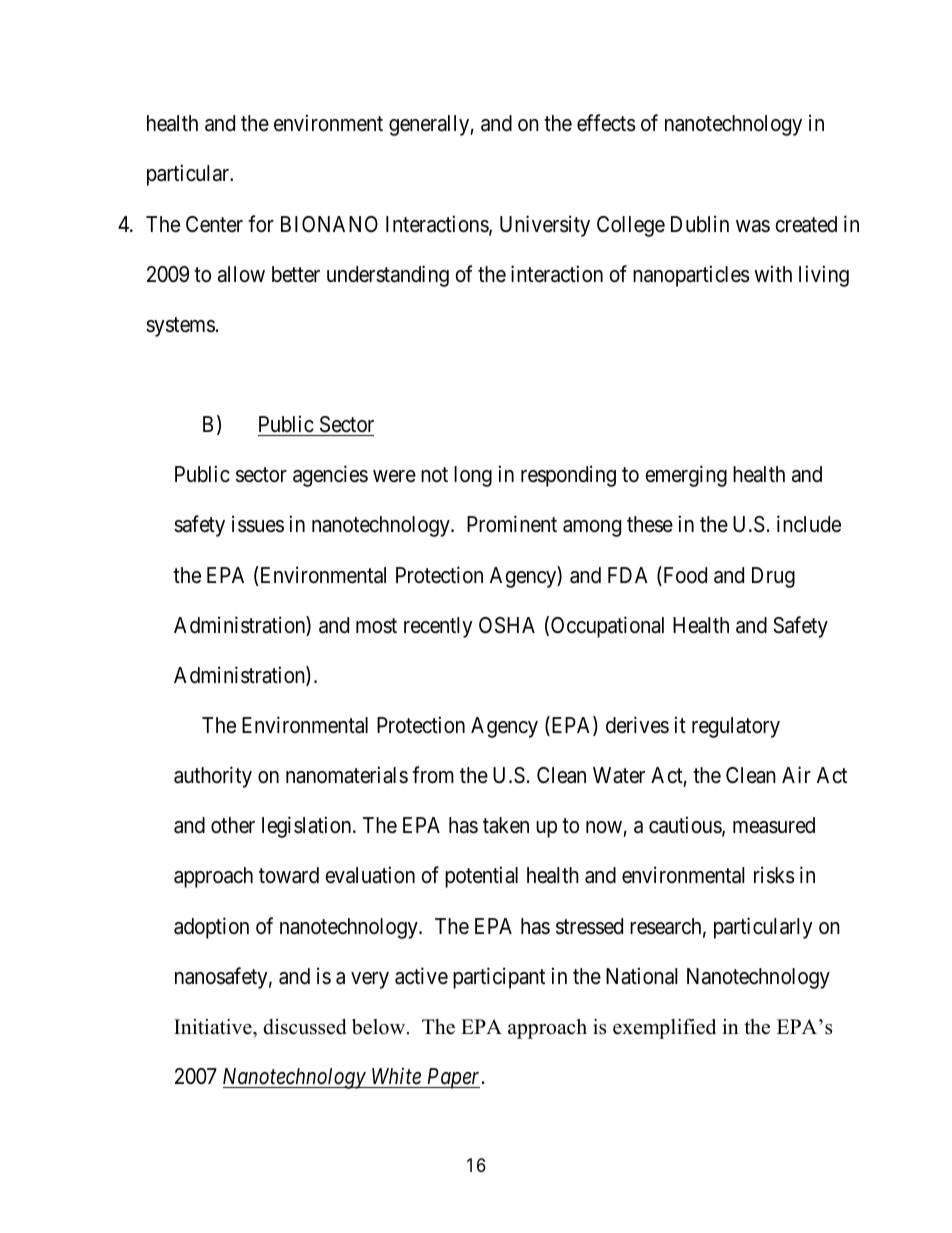 This document has height=1233, width=952. I want to click on Paper, so click(454, 1078).
